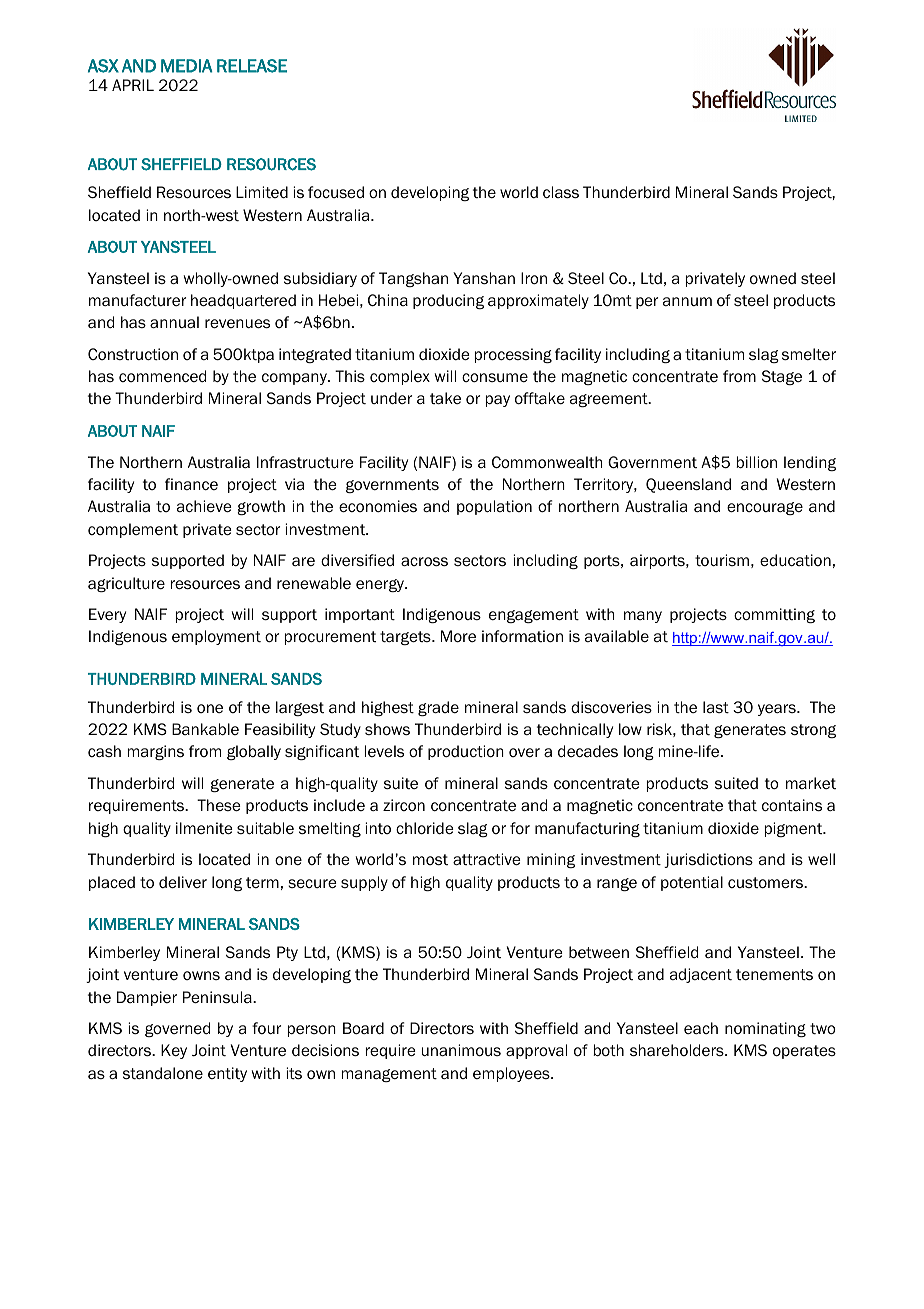 This screenshot has height=1309, width=924. What do you see at coordinates (174, 1051) in the screenshot?
I see `Key` at bounding box center [174, 1051].
